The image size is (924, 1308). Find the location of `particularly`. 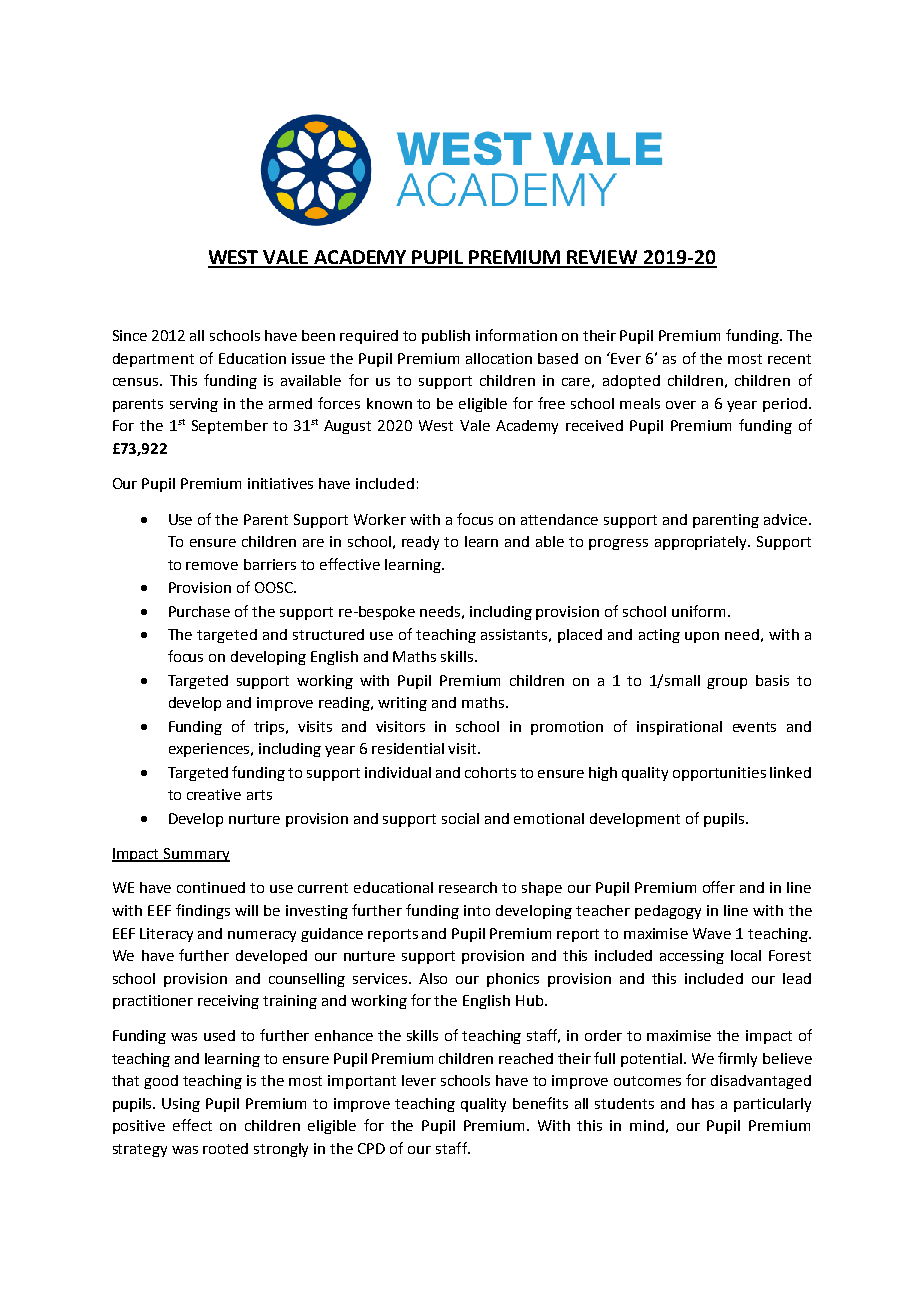

particularly is located at coordinates (772, 1105).
